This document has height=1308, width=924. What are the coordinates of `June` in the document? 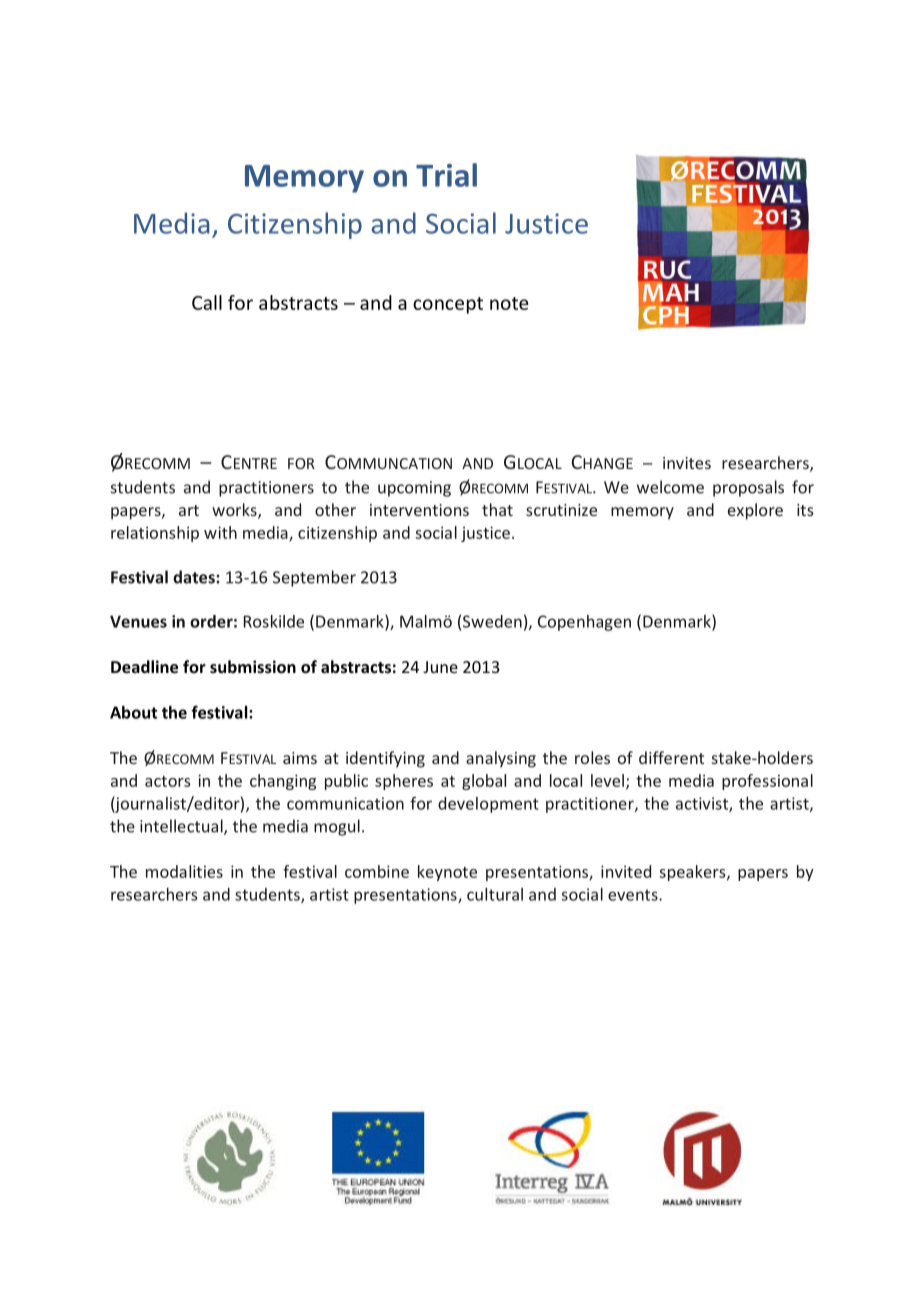 It's located at (440, 667).
